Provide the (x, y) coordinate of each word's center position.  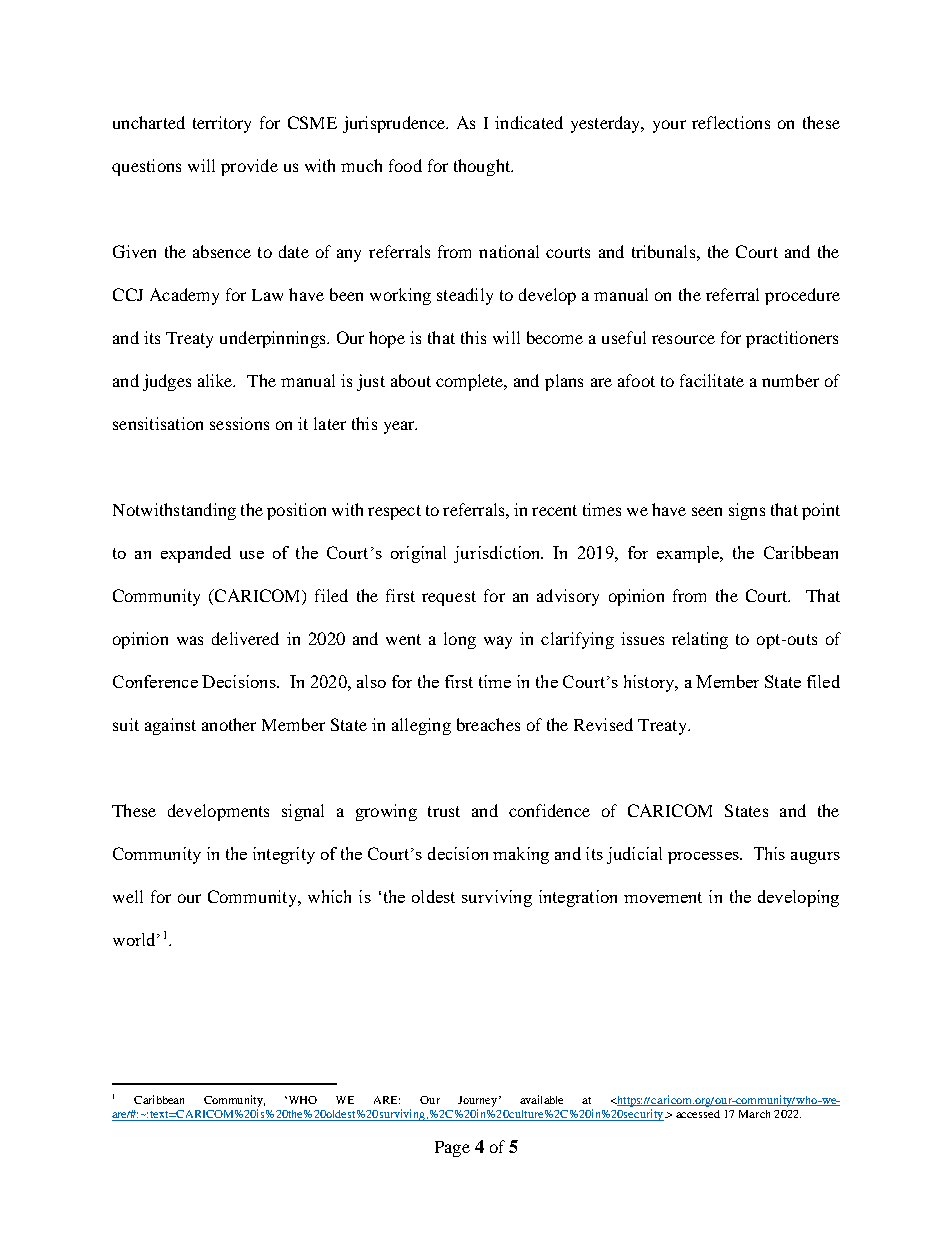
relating (700, 640)
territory (222, 124)
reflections (731, 122)
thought (483, 167)
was (190, 640)
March (754, 1114)
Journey (479, 1101)
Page (452, 1149)
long (460, 640)
